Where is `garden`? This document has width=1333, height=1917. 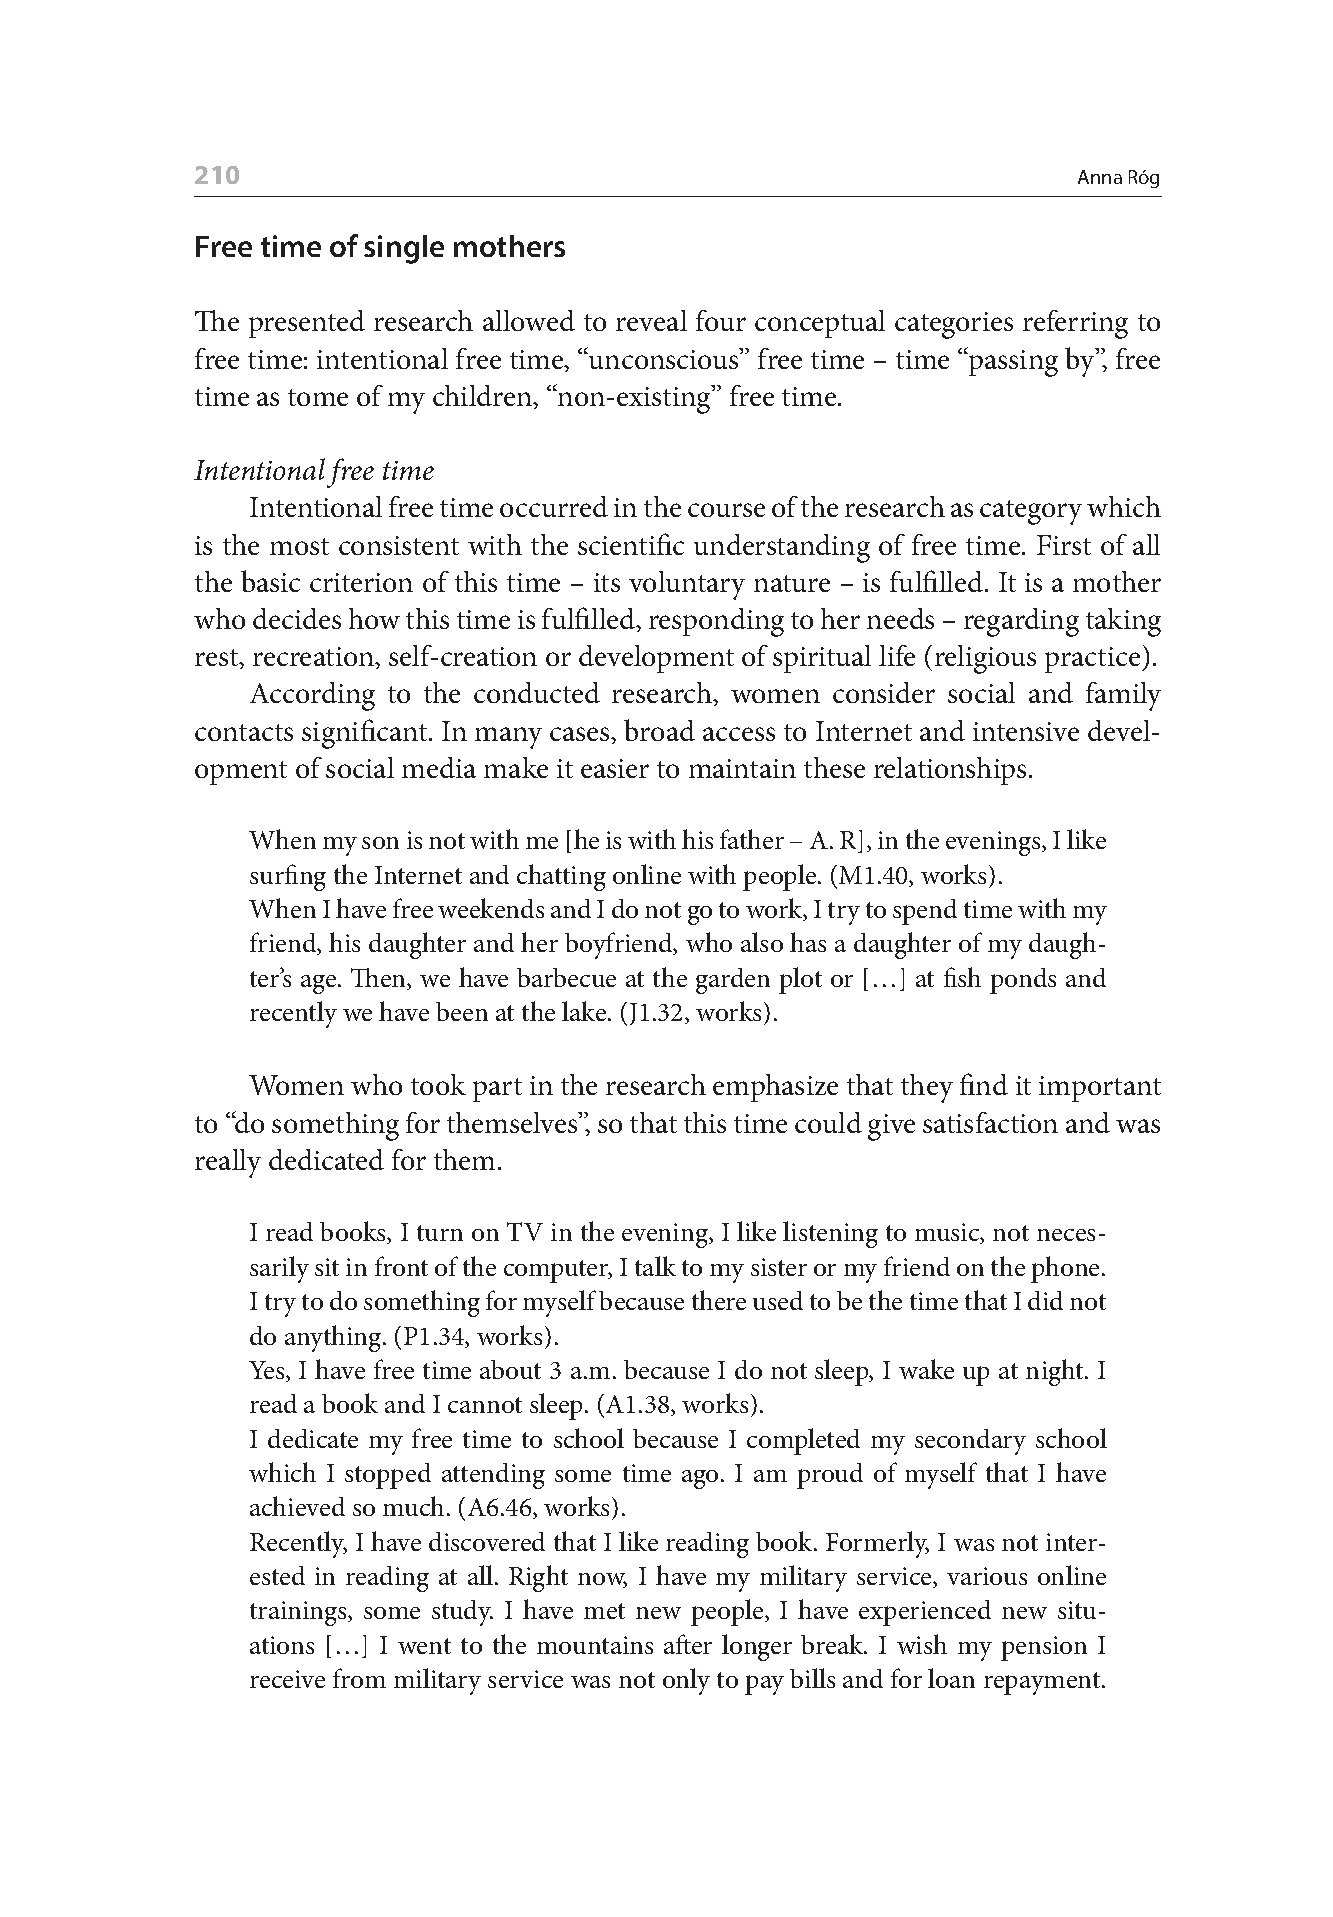
garden is located at coordinates (733, 981).
